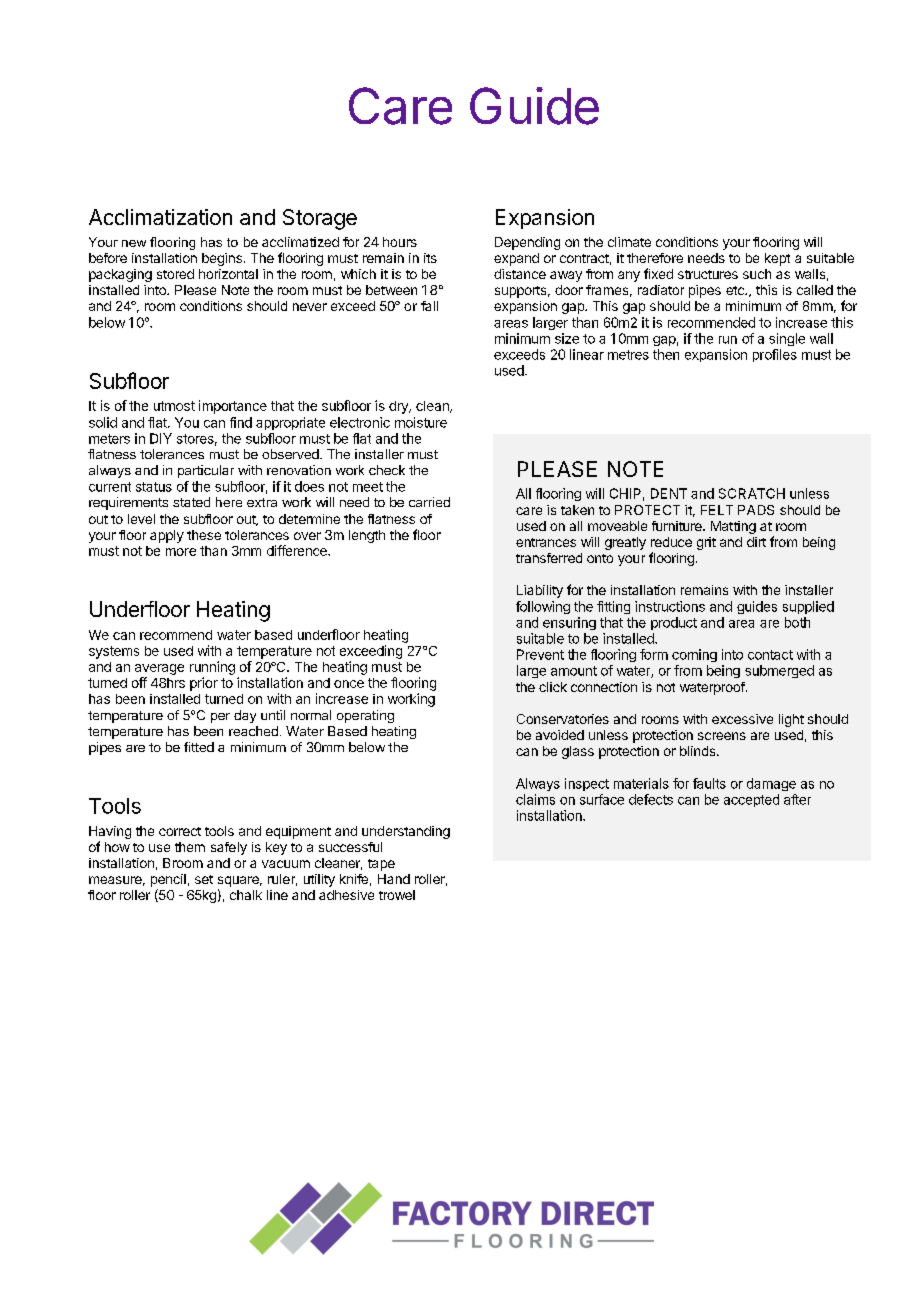 This screenshot has width=924, height=1307. What do you see at coordinates (560, 735) in the screenshot?
I see `avoided` at bounding box center [560, 735].
